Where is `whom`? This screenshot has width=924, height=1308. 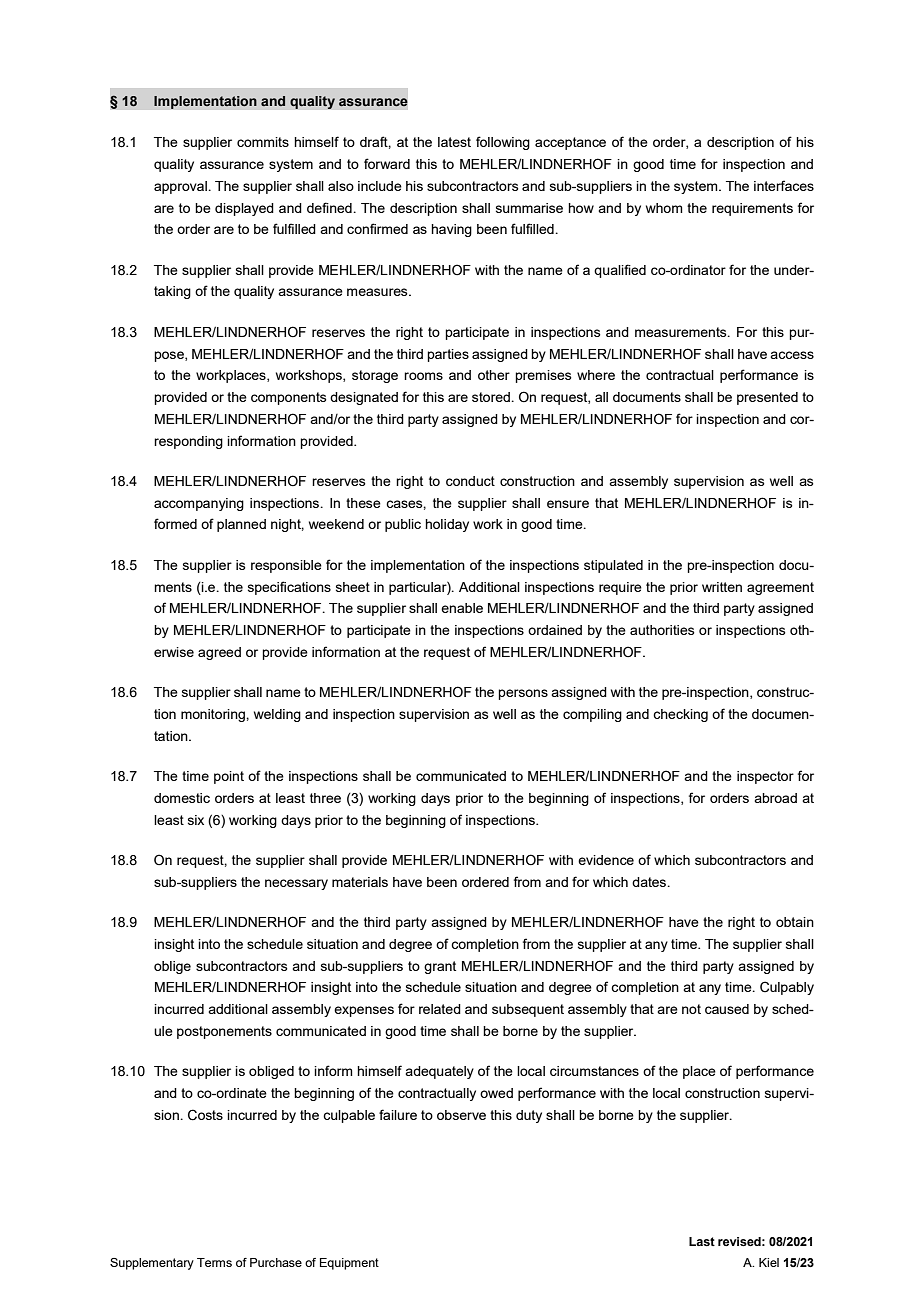
whom is located at coordinates (664, 208).
